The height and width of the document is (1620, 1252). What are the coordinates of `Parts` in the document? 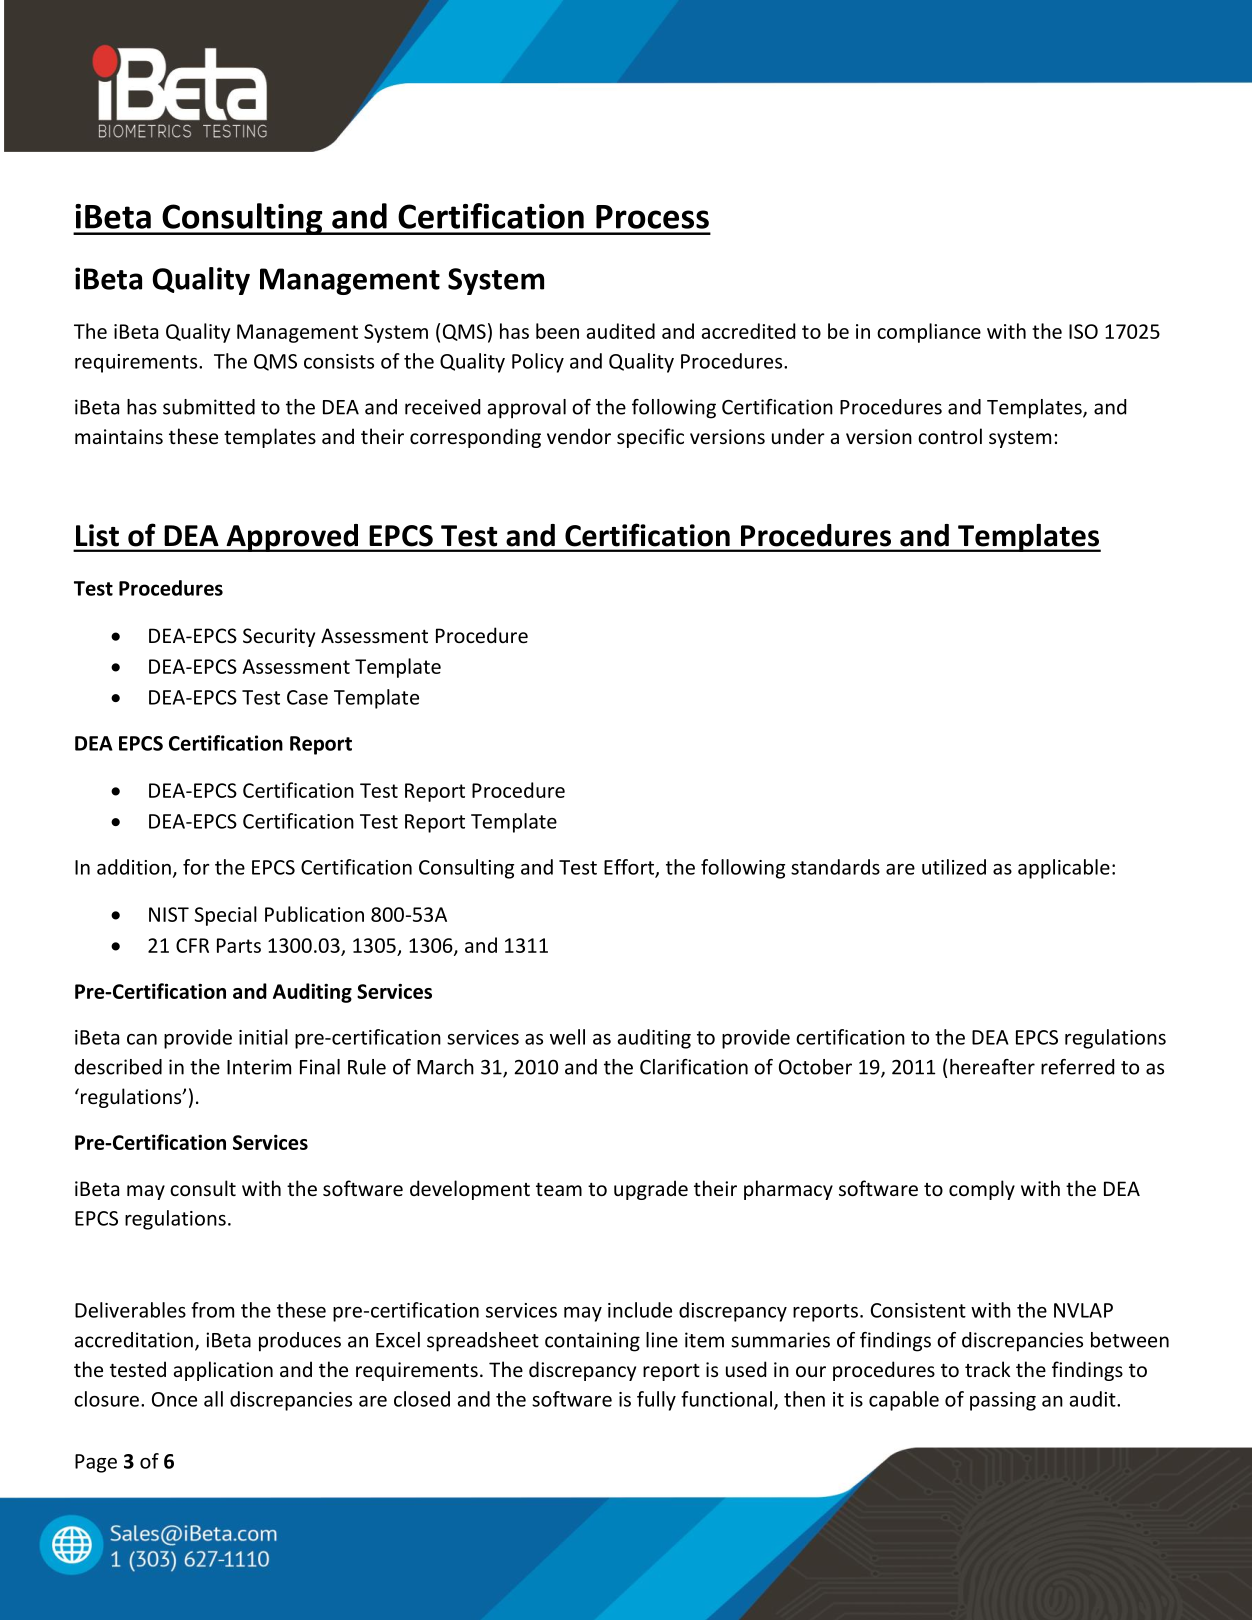 It's located at (239, 945).
